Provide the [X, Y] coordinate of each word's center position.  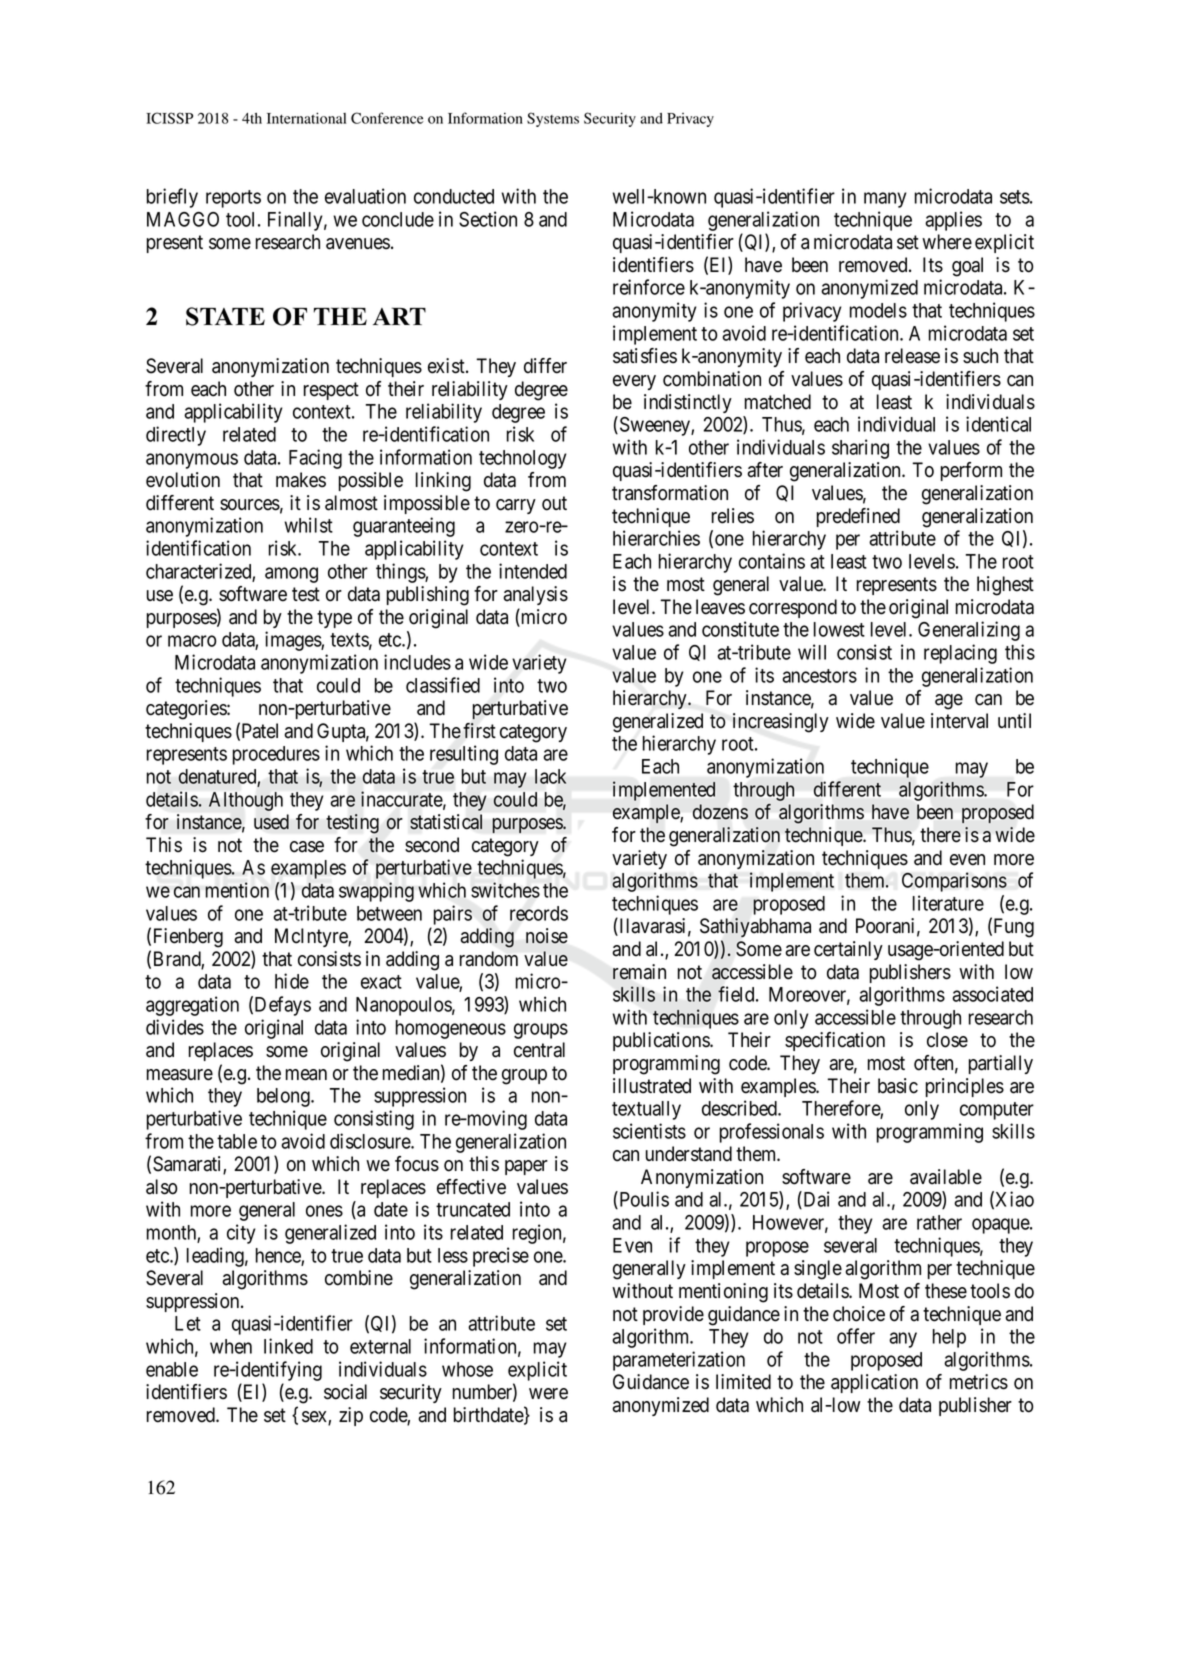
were [548, 1394]
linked [288, 1346]
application [874, 1383]
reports [233, 199]
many [885, 200]
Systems [553, 119]
